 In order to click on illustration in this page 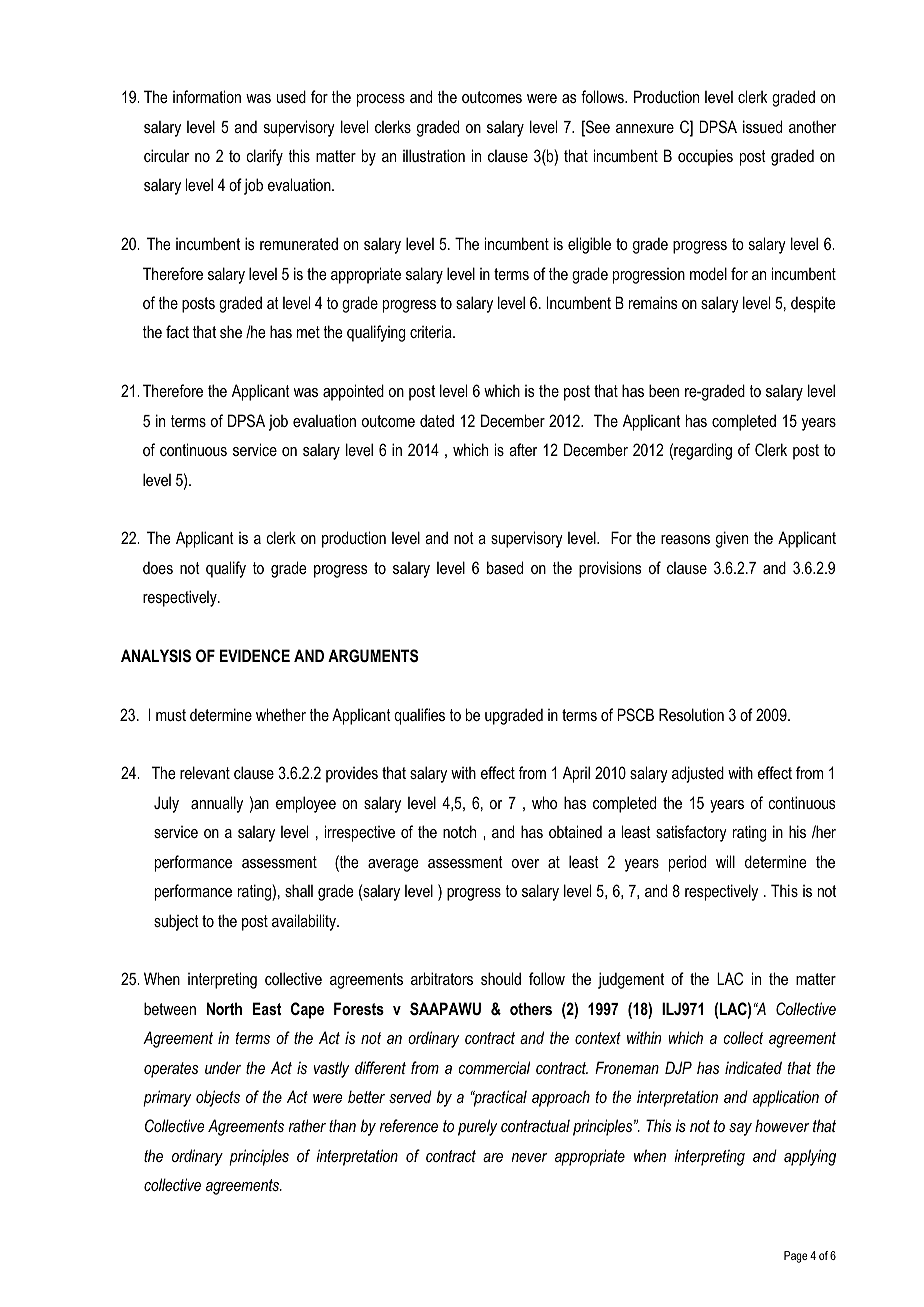, I will do `click(434, 155)`.
